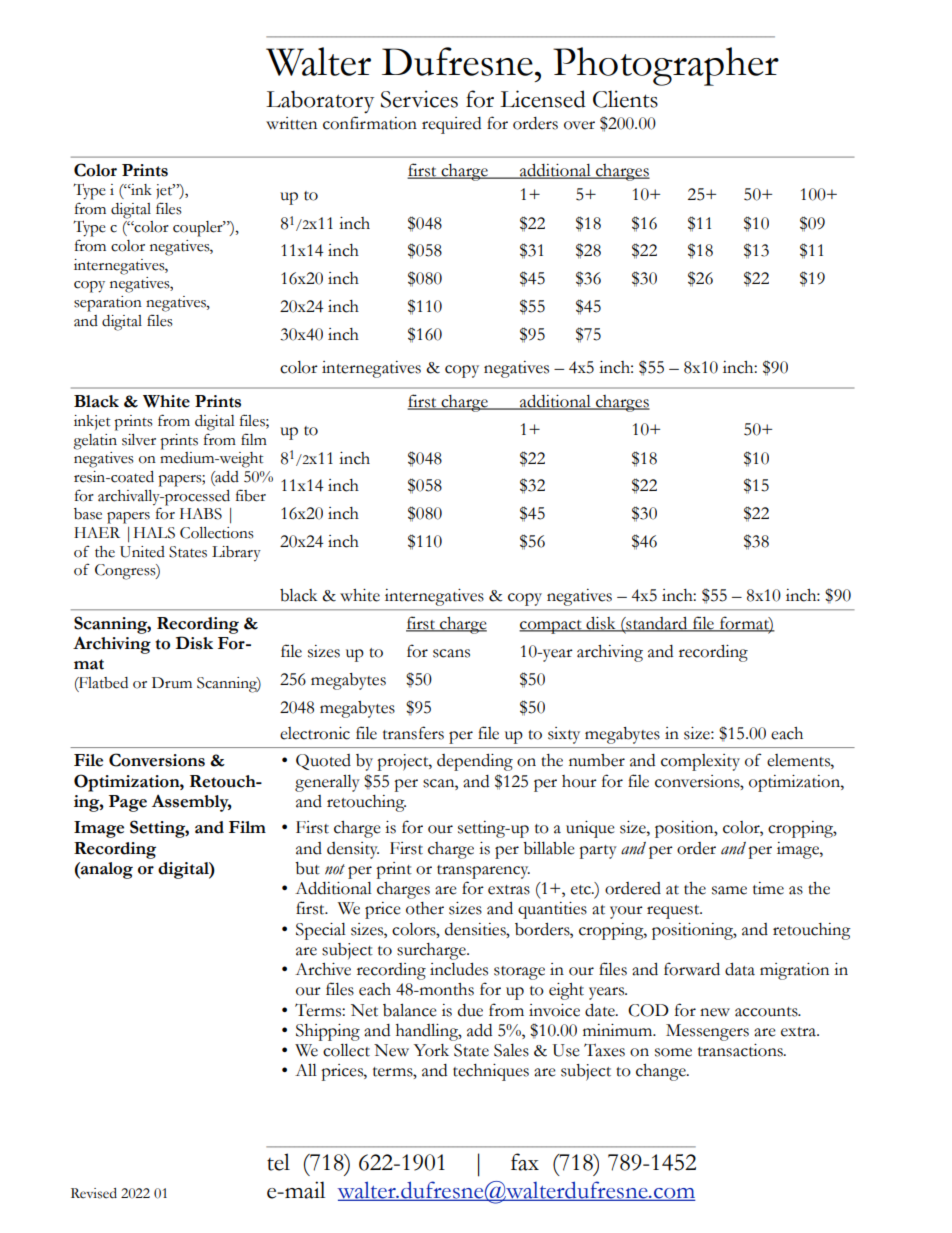  Describe the element at coordinates (413, 733) in the document. I see `transfers` at that location.
